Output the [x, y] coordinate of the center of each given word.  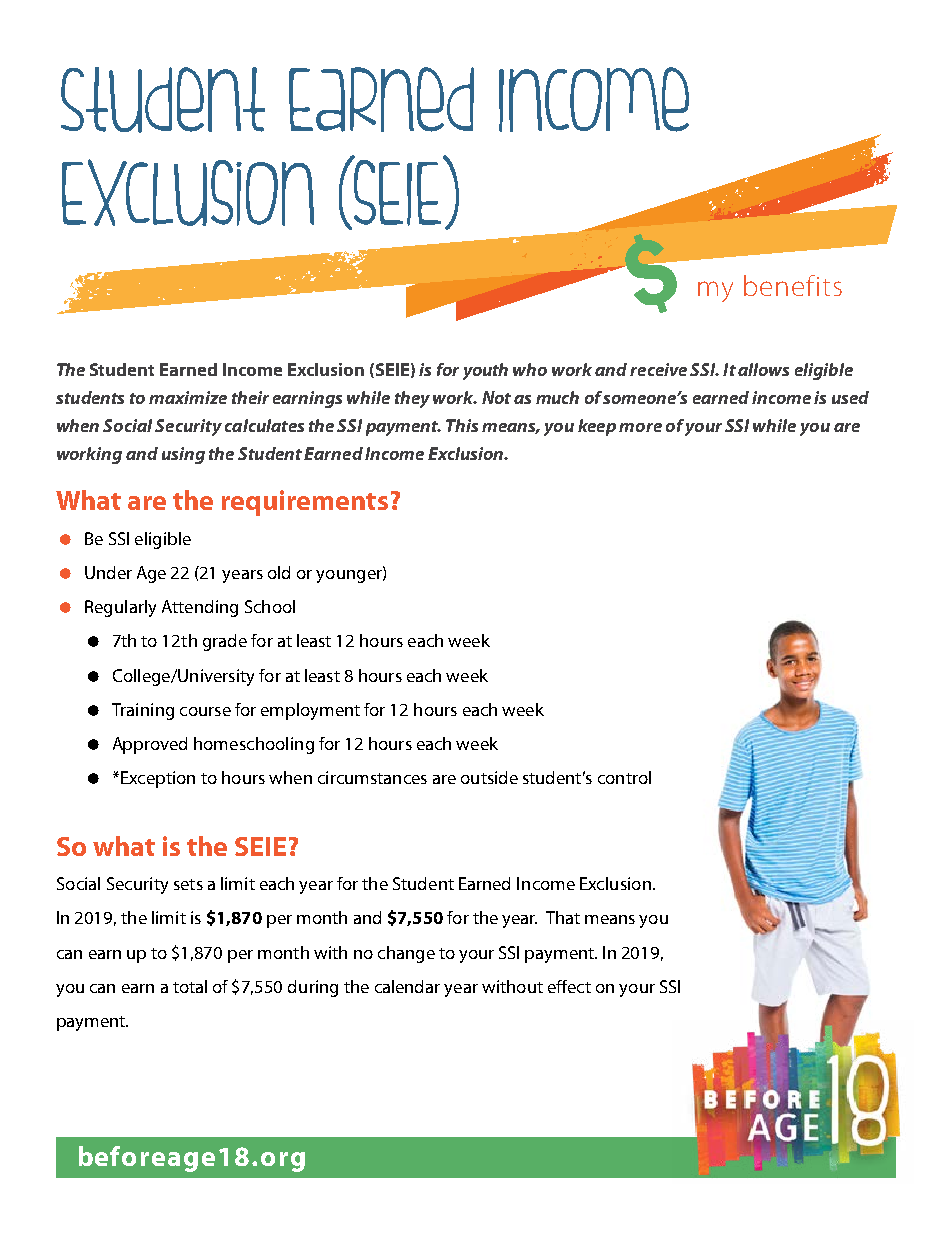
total [190, 986]
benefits [793, 285]
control [624, 777]
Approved [150, 745]
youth [485, 371]
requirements [305, 503]
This [462, 425]
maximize [188, 397]
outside [489, 777]
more [640, 427]
